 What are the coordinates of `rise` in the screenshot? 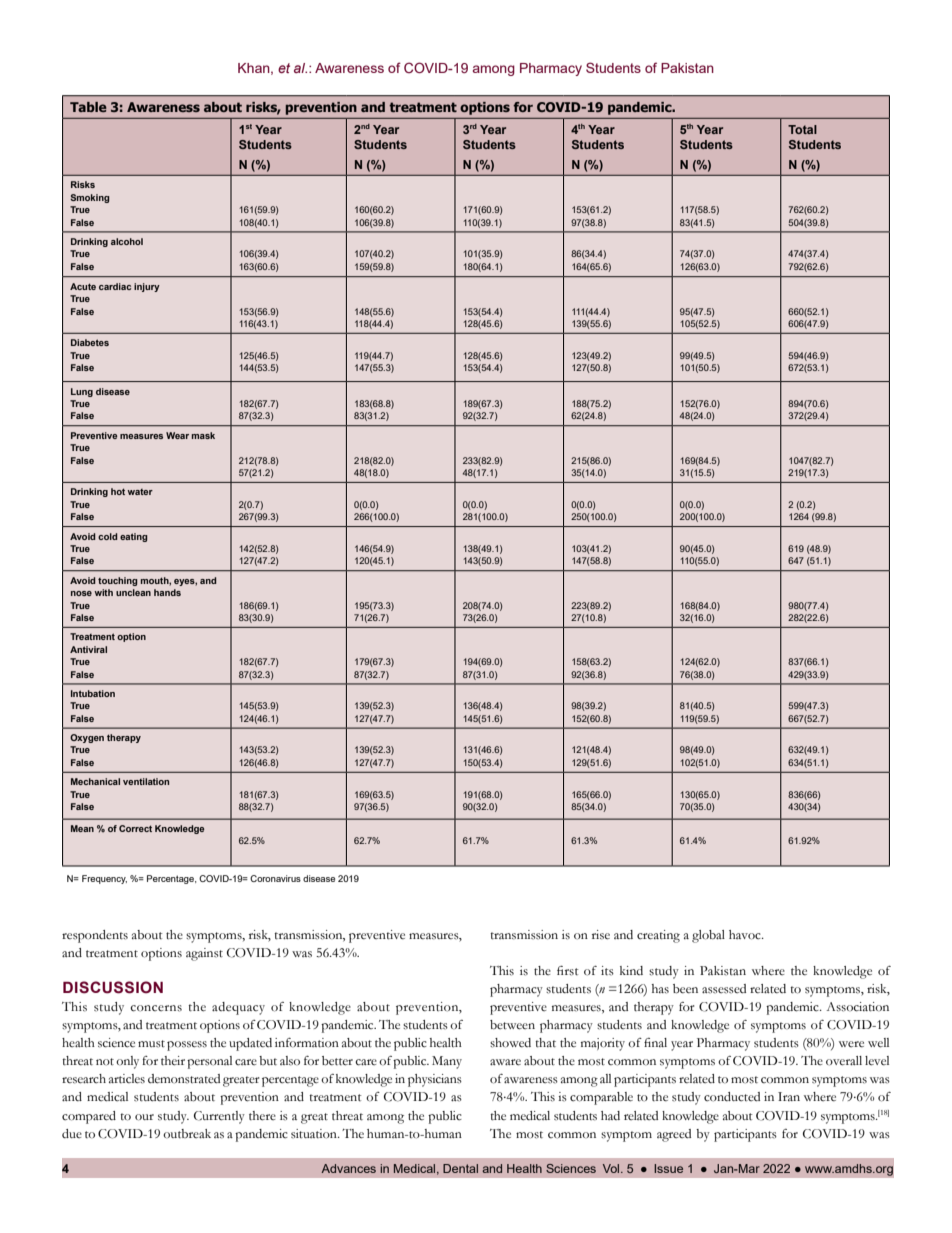 It's located at (601, 935).
